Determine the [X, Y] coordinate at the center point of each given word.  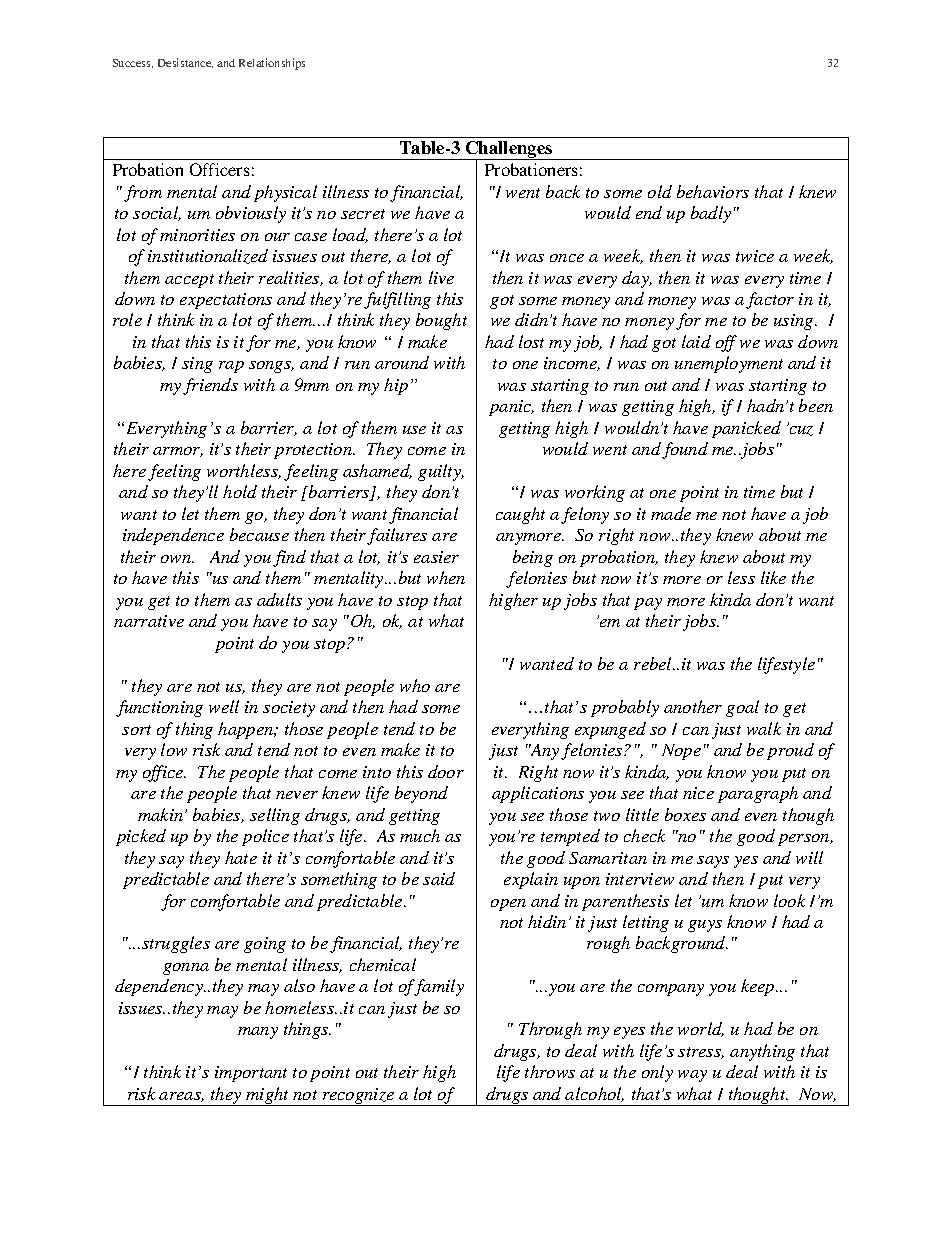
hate [241, 857]
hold [240, 491]
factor [770, 300]
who [415, 685]
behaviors [713, 191]
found [685, 450]
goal [742, 708]
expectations [226, 301]
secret [363, 214]
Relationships [272, 64]
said [439, 878]
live [441, 277]
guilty [440, 472]
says [713, 862]
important [251, 1074]
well [224, 706]
